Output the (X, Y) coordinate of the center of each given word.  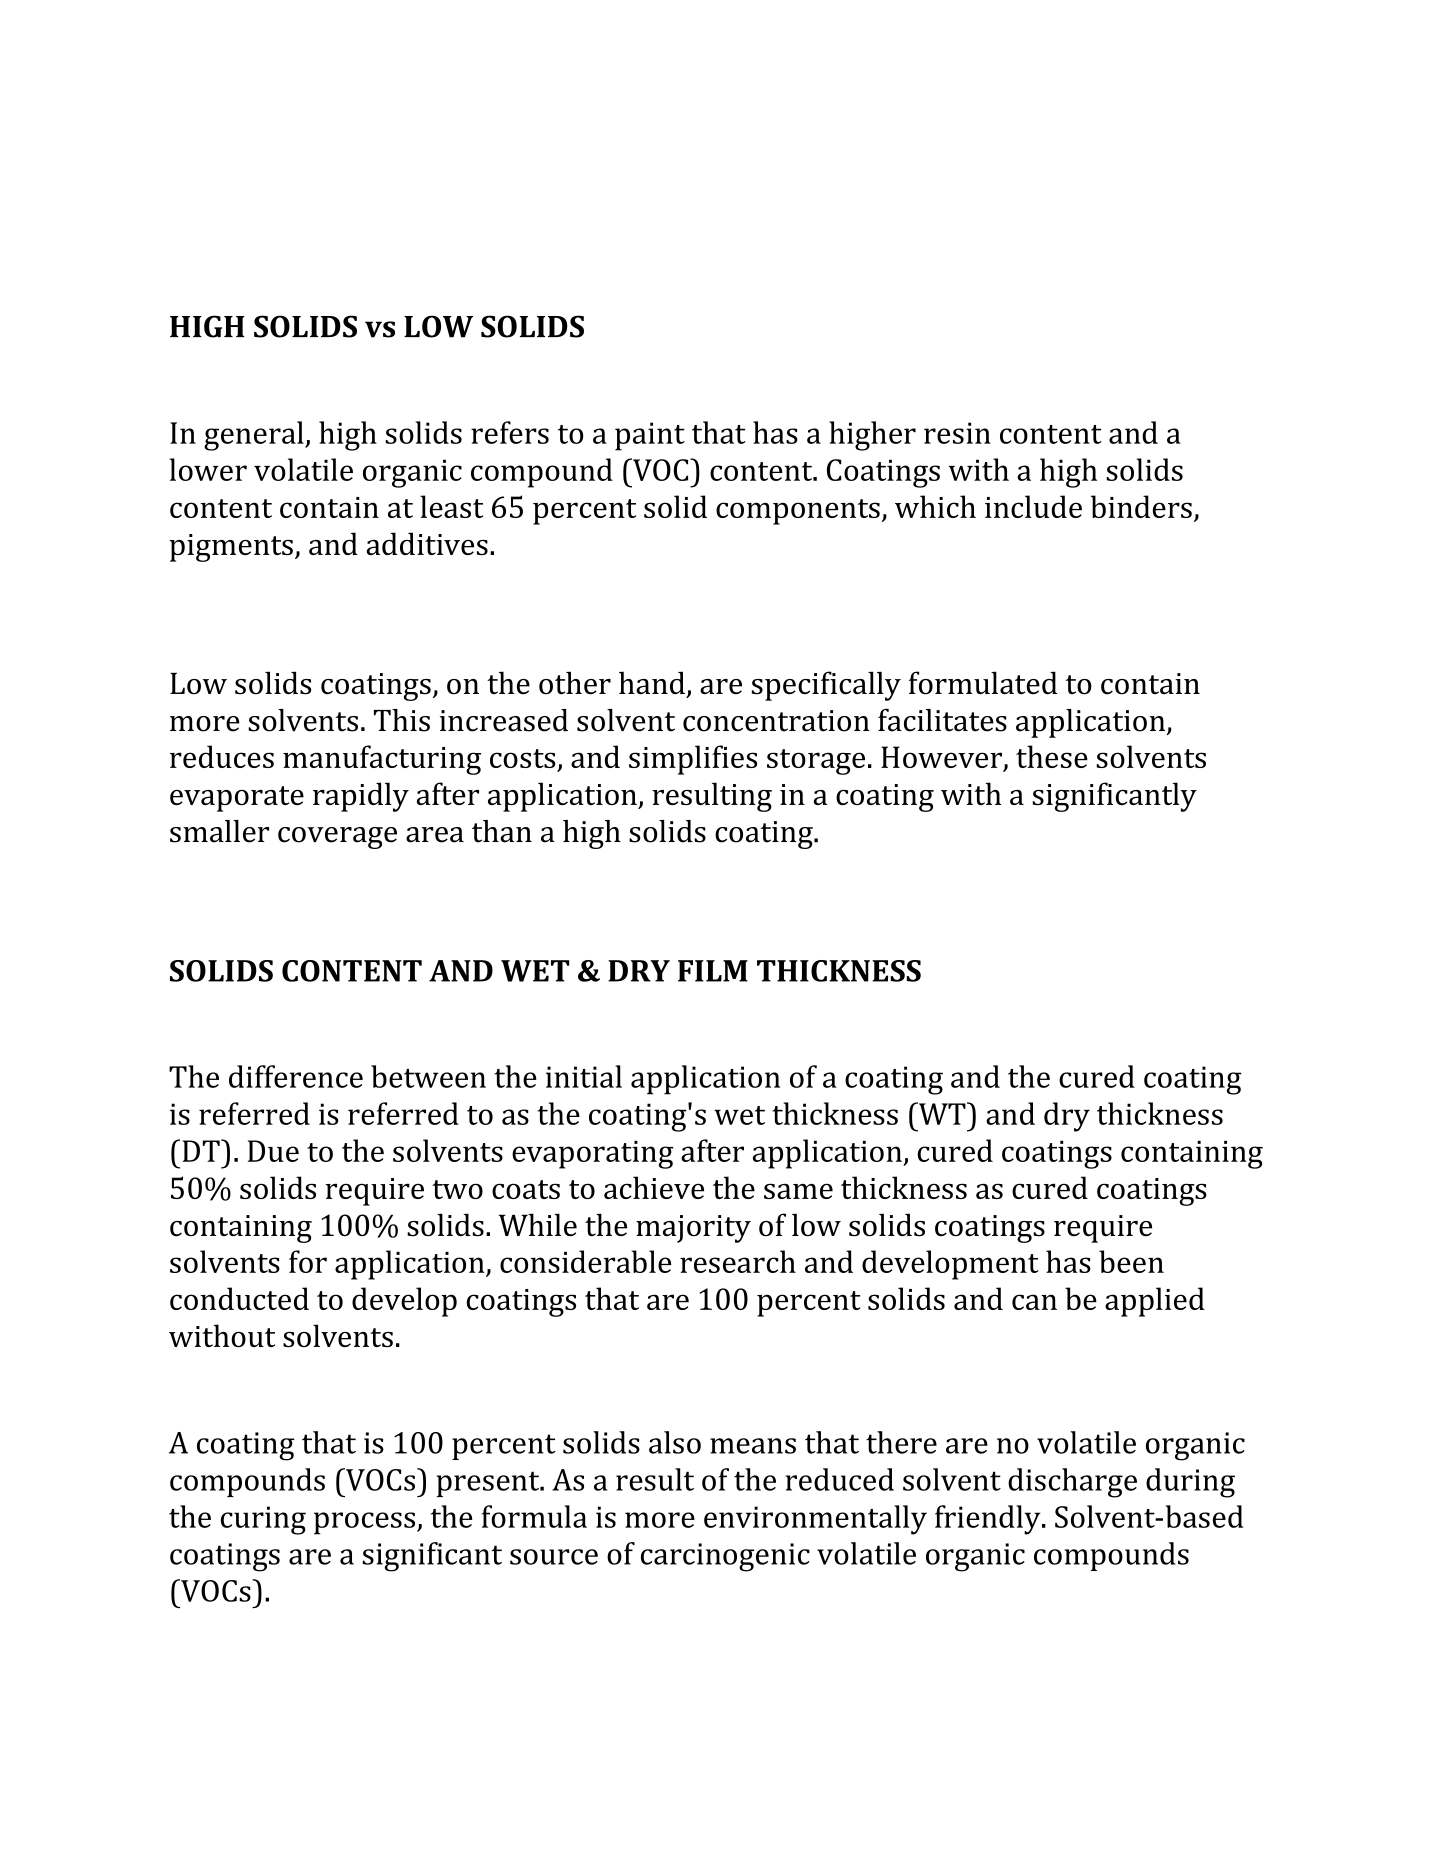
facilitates (942, 720)
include (1033, 506)
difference (296, 1076)
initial (584, 1076)
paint (650, 436)
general (255, 436)
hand (652, 683)
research (738, 1261)
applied (1155, 1302)
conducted (239, 1298)
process (364, 1523)
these (1052, 756)
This (402, 720)
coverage (337, 838)
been (1131, 1261)
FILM (713, 971)
